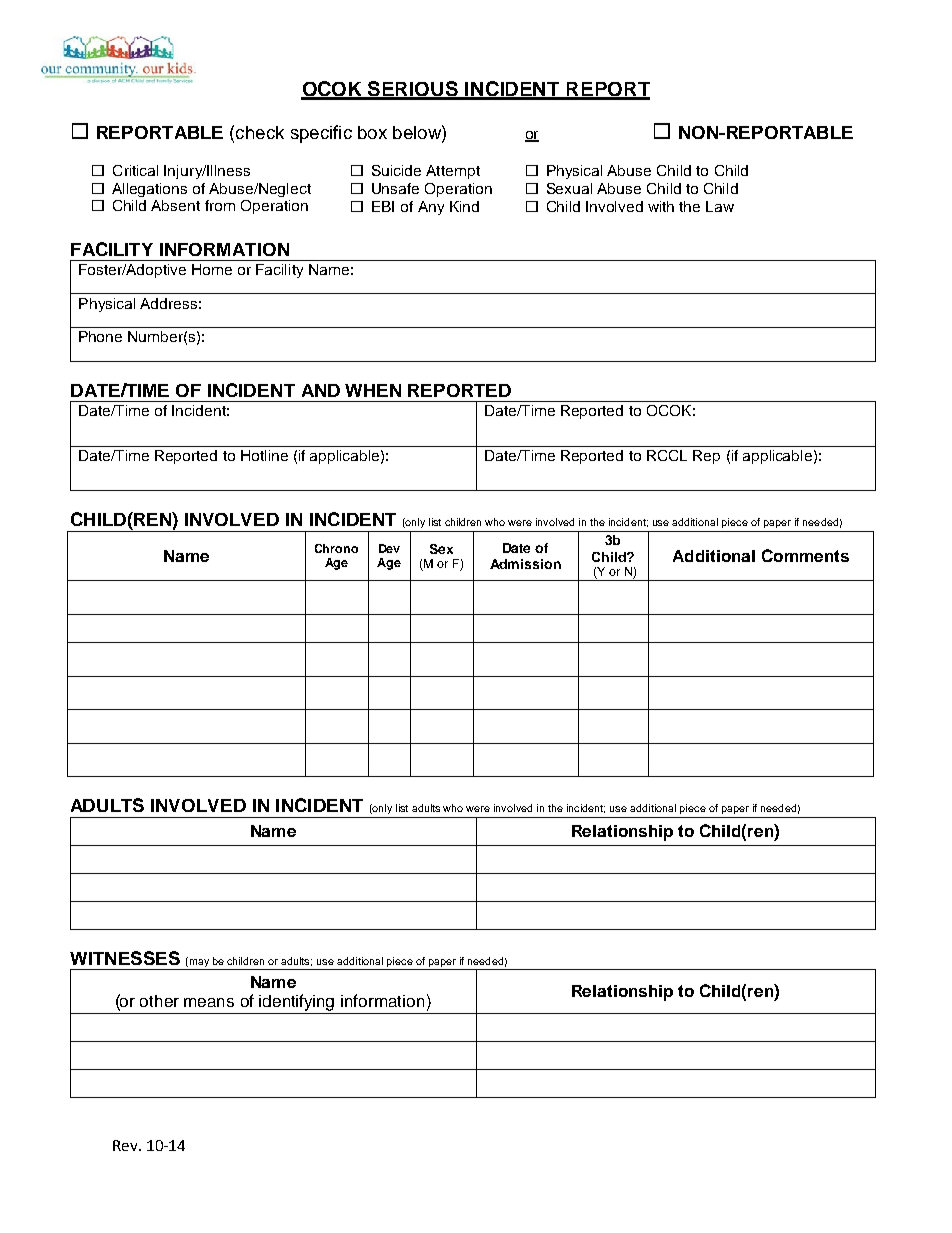 This document has width=952, height=1233. What do you see at coordinates (805, 555) in the document?
I see `Comments` at bounding box center [805, 555].
